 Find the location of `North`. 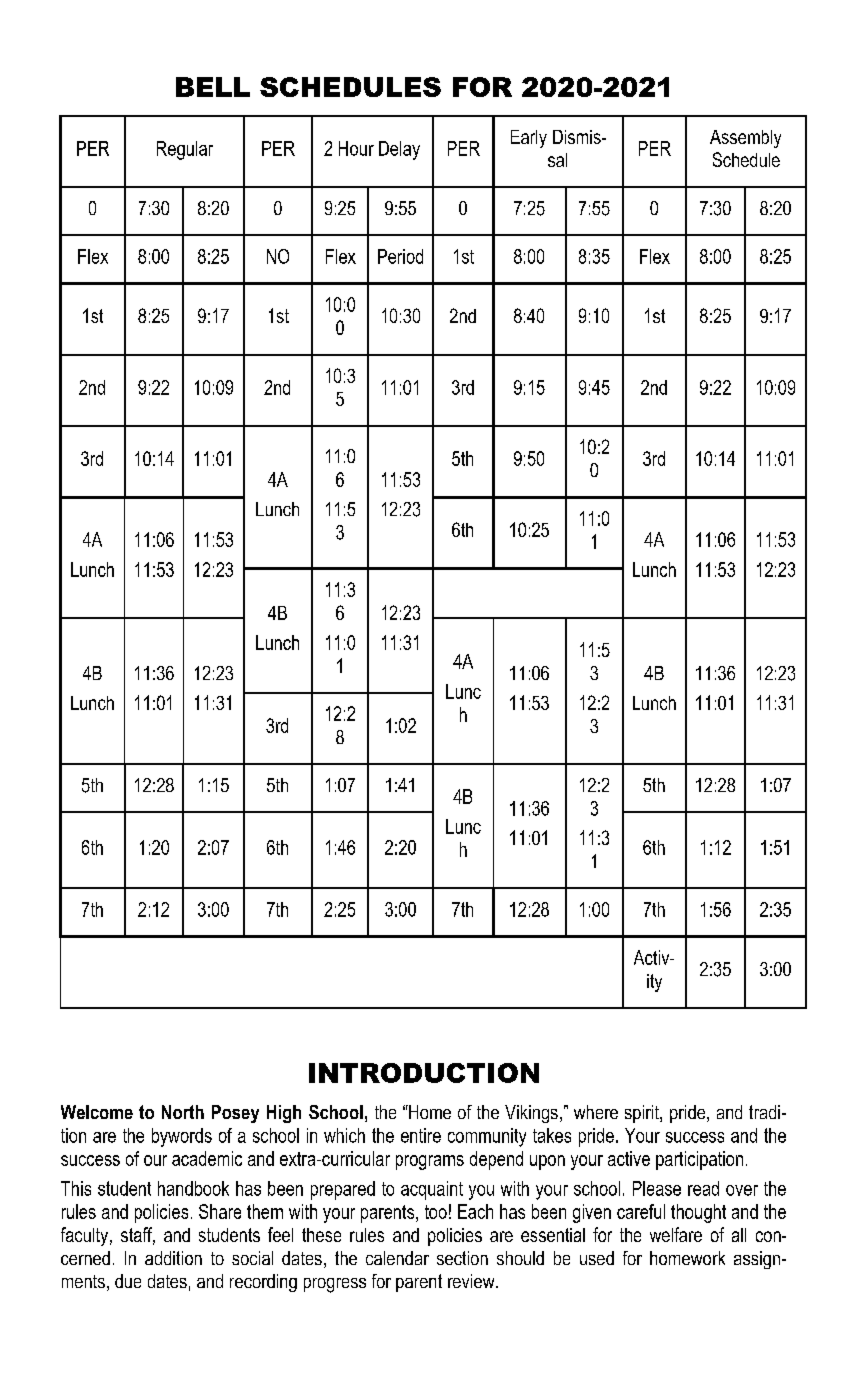

North is located at coordinates (183, 1112).
